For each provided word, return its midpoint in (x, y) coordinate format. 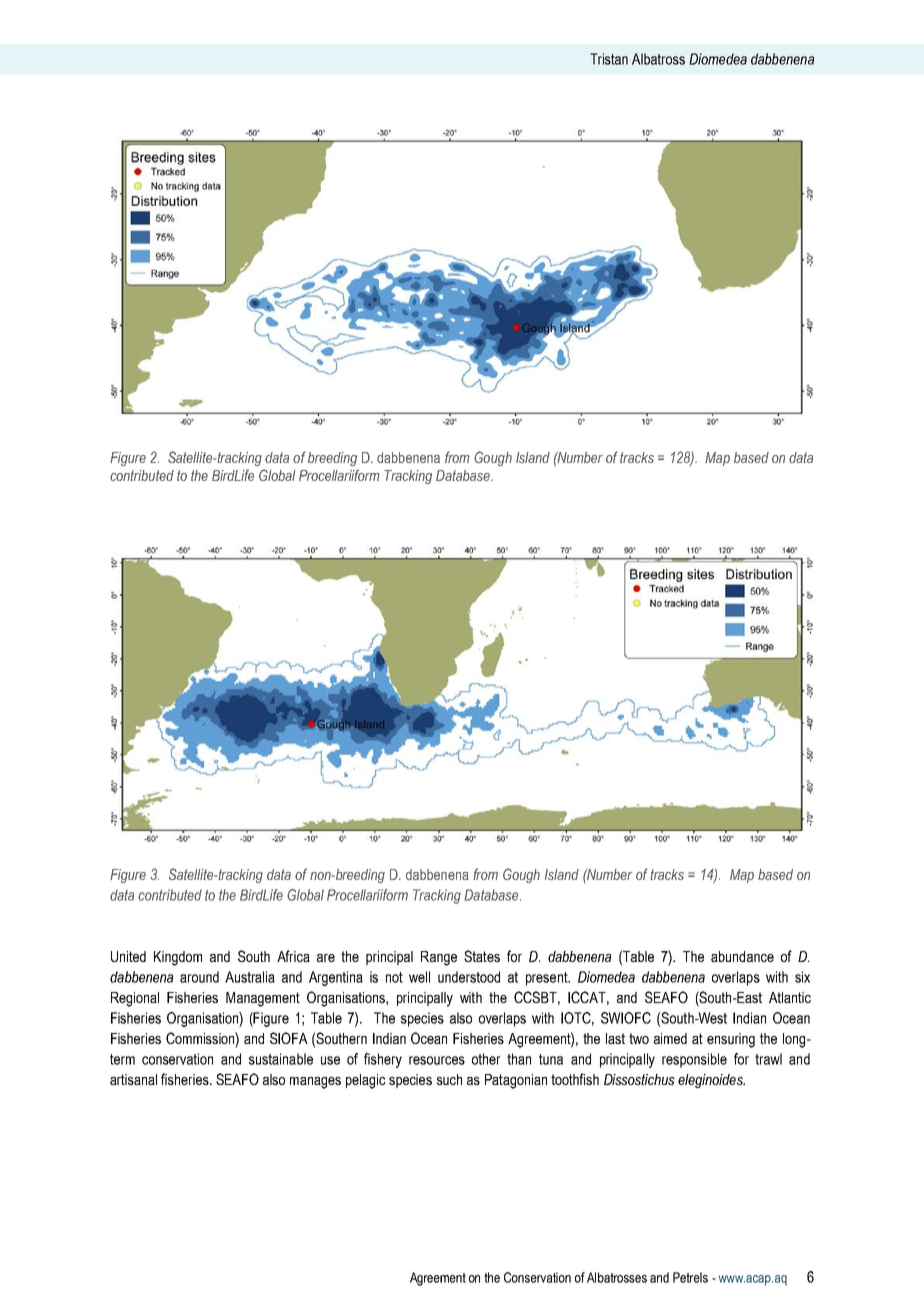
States (482, 956)
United (128, 956)
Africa (293, 956)
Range (439, 958)
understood (469, 977)
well (419, 977)
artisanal (133, 1079)
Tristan (609, 59)
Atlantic (790, 997)
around (199, 977)
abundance (742, 956)
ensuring (731, 1040)
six (802, 977)
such (449, 1079)
